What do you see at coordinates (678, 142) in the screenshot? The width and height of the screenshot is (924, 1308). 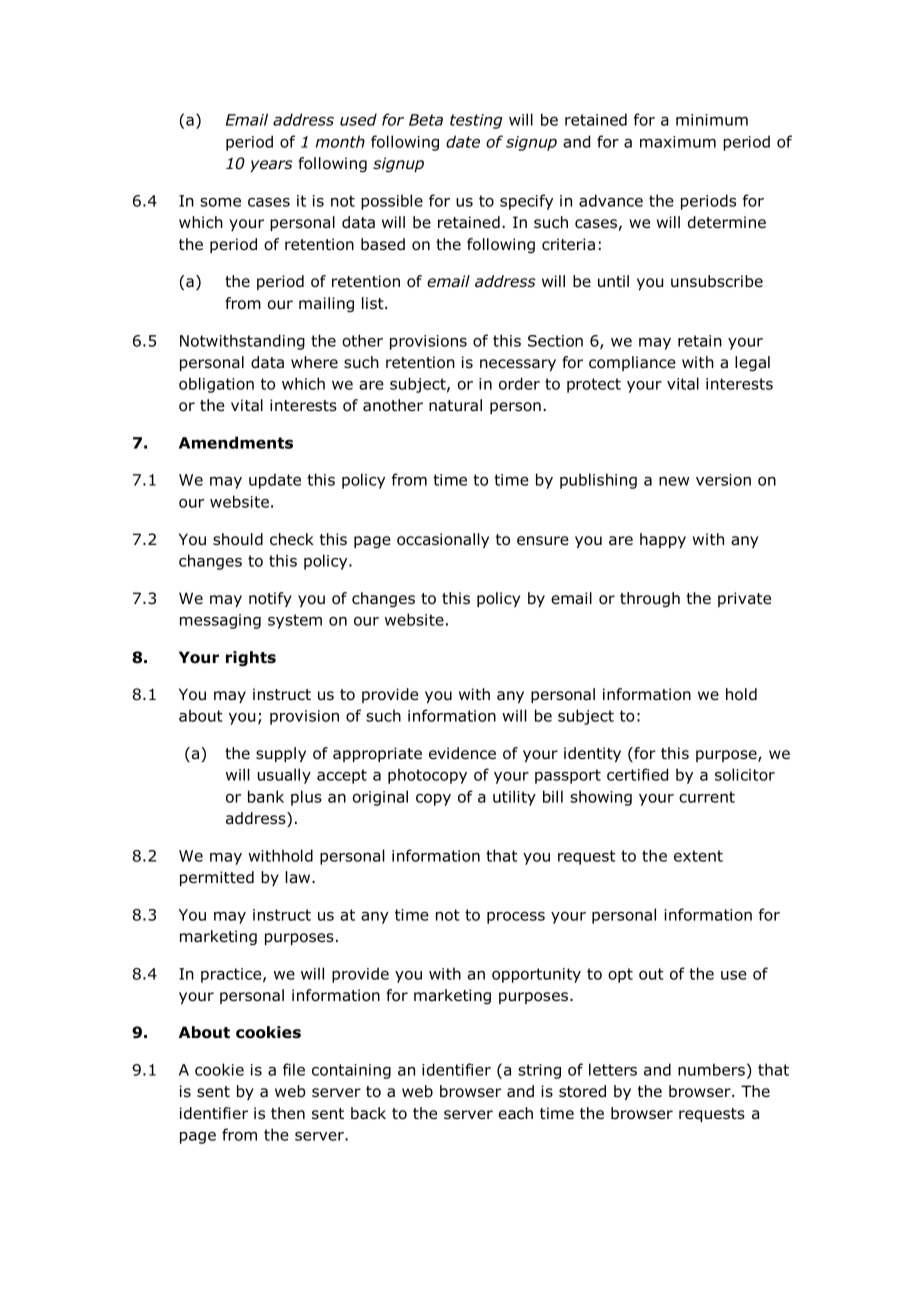 I see `maximum` at bounding box center [678, 142].
